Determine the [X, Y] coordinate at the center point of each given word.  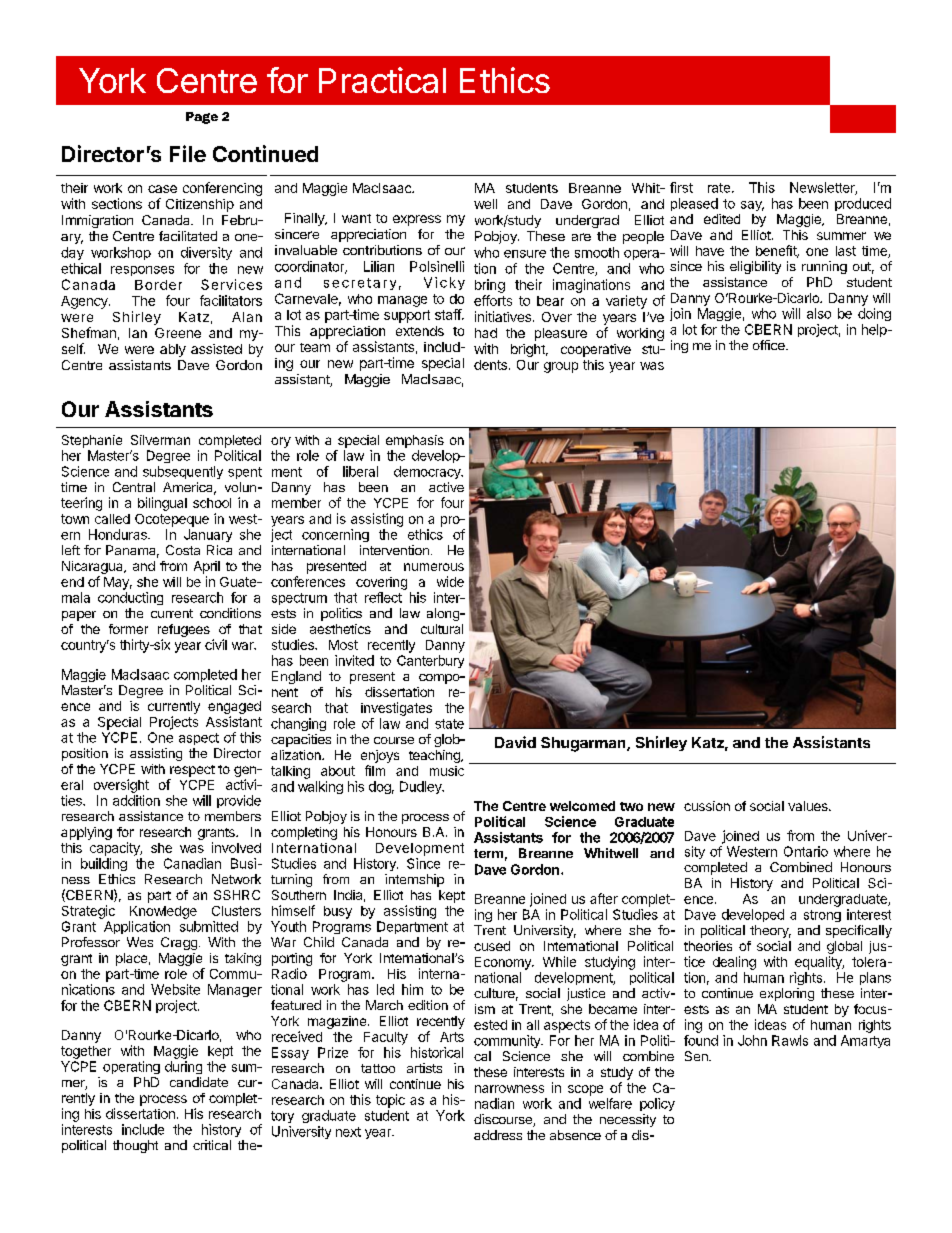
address [498, 1135]
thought [135, 1146]
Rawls [790, 1040]
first [681, 187]
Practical [382, 80]
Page [202, 118]
